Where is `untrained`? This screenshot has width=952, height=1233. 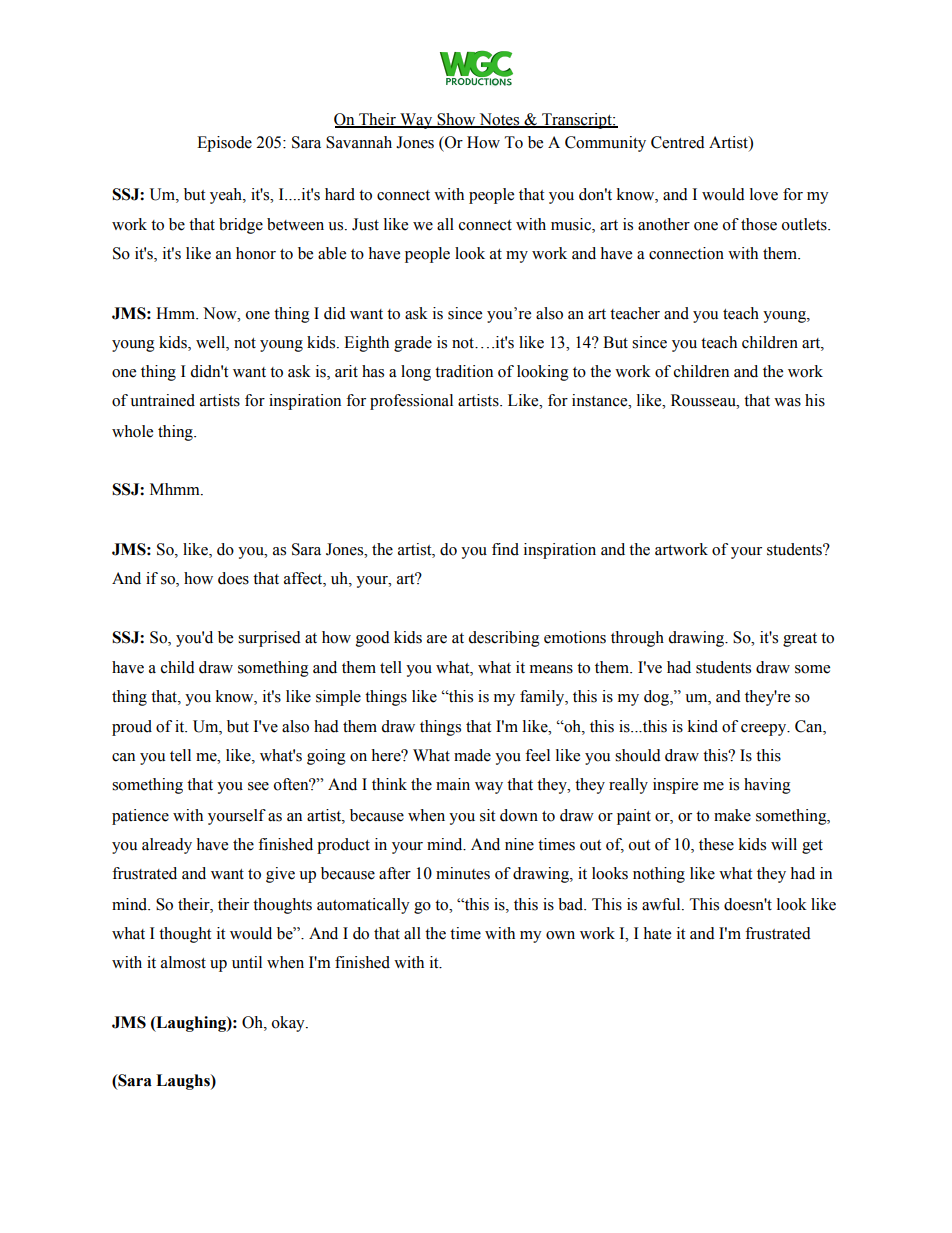
untrained is located at coordinates (162, 400).
